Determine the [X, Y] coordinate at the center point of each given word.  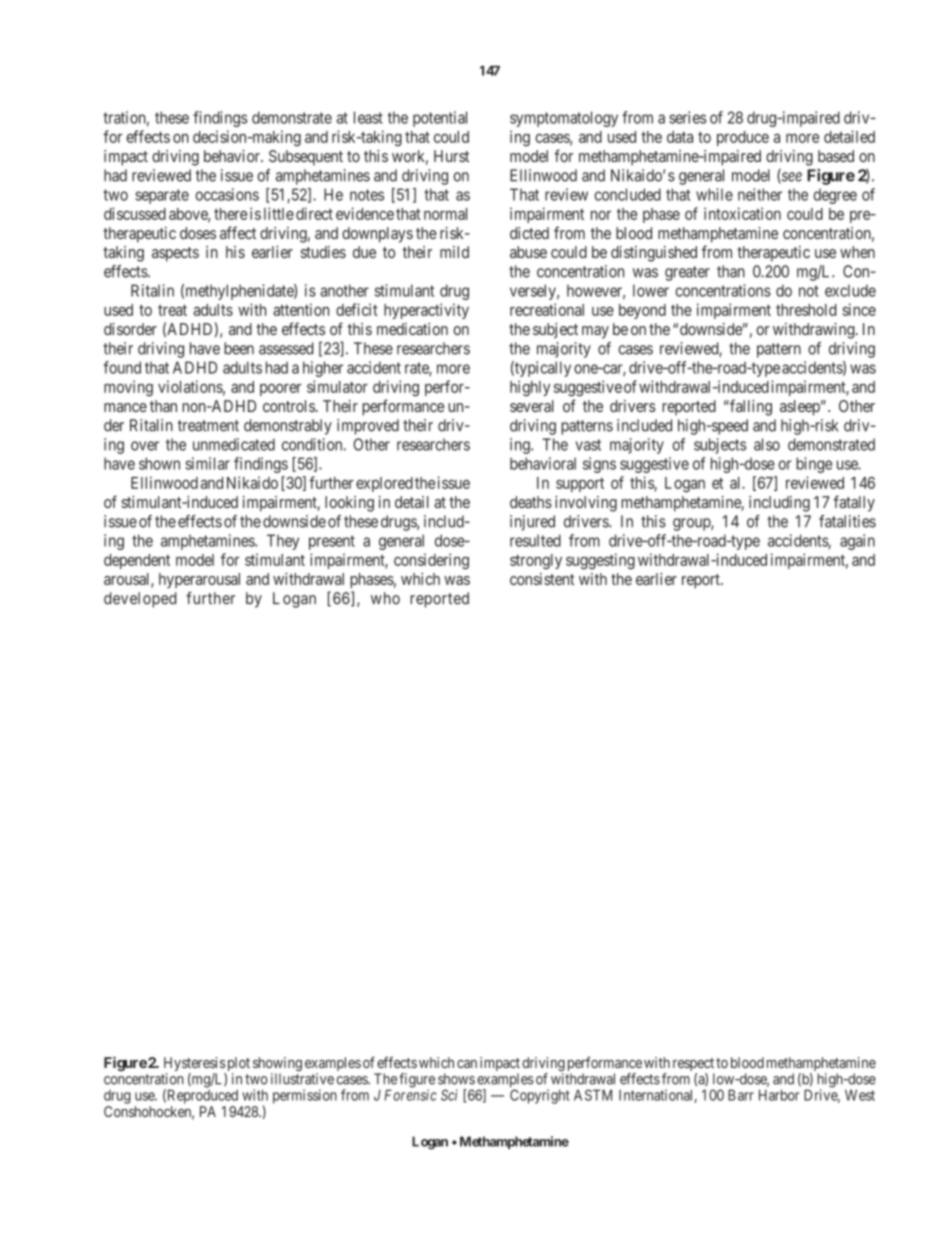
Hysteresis [195, 1065]
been [239, 348]
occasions [227, 194]
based [836, 156]
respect [693, 1066]
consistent [542, 579]
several [532, 406]
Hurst [451, 156]
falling [750, 407]
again [857, 542]
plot [237, 1065]
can [467, 1064]
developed [140, 600]
